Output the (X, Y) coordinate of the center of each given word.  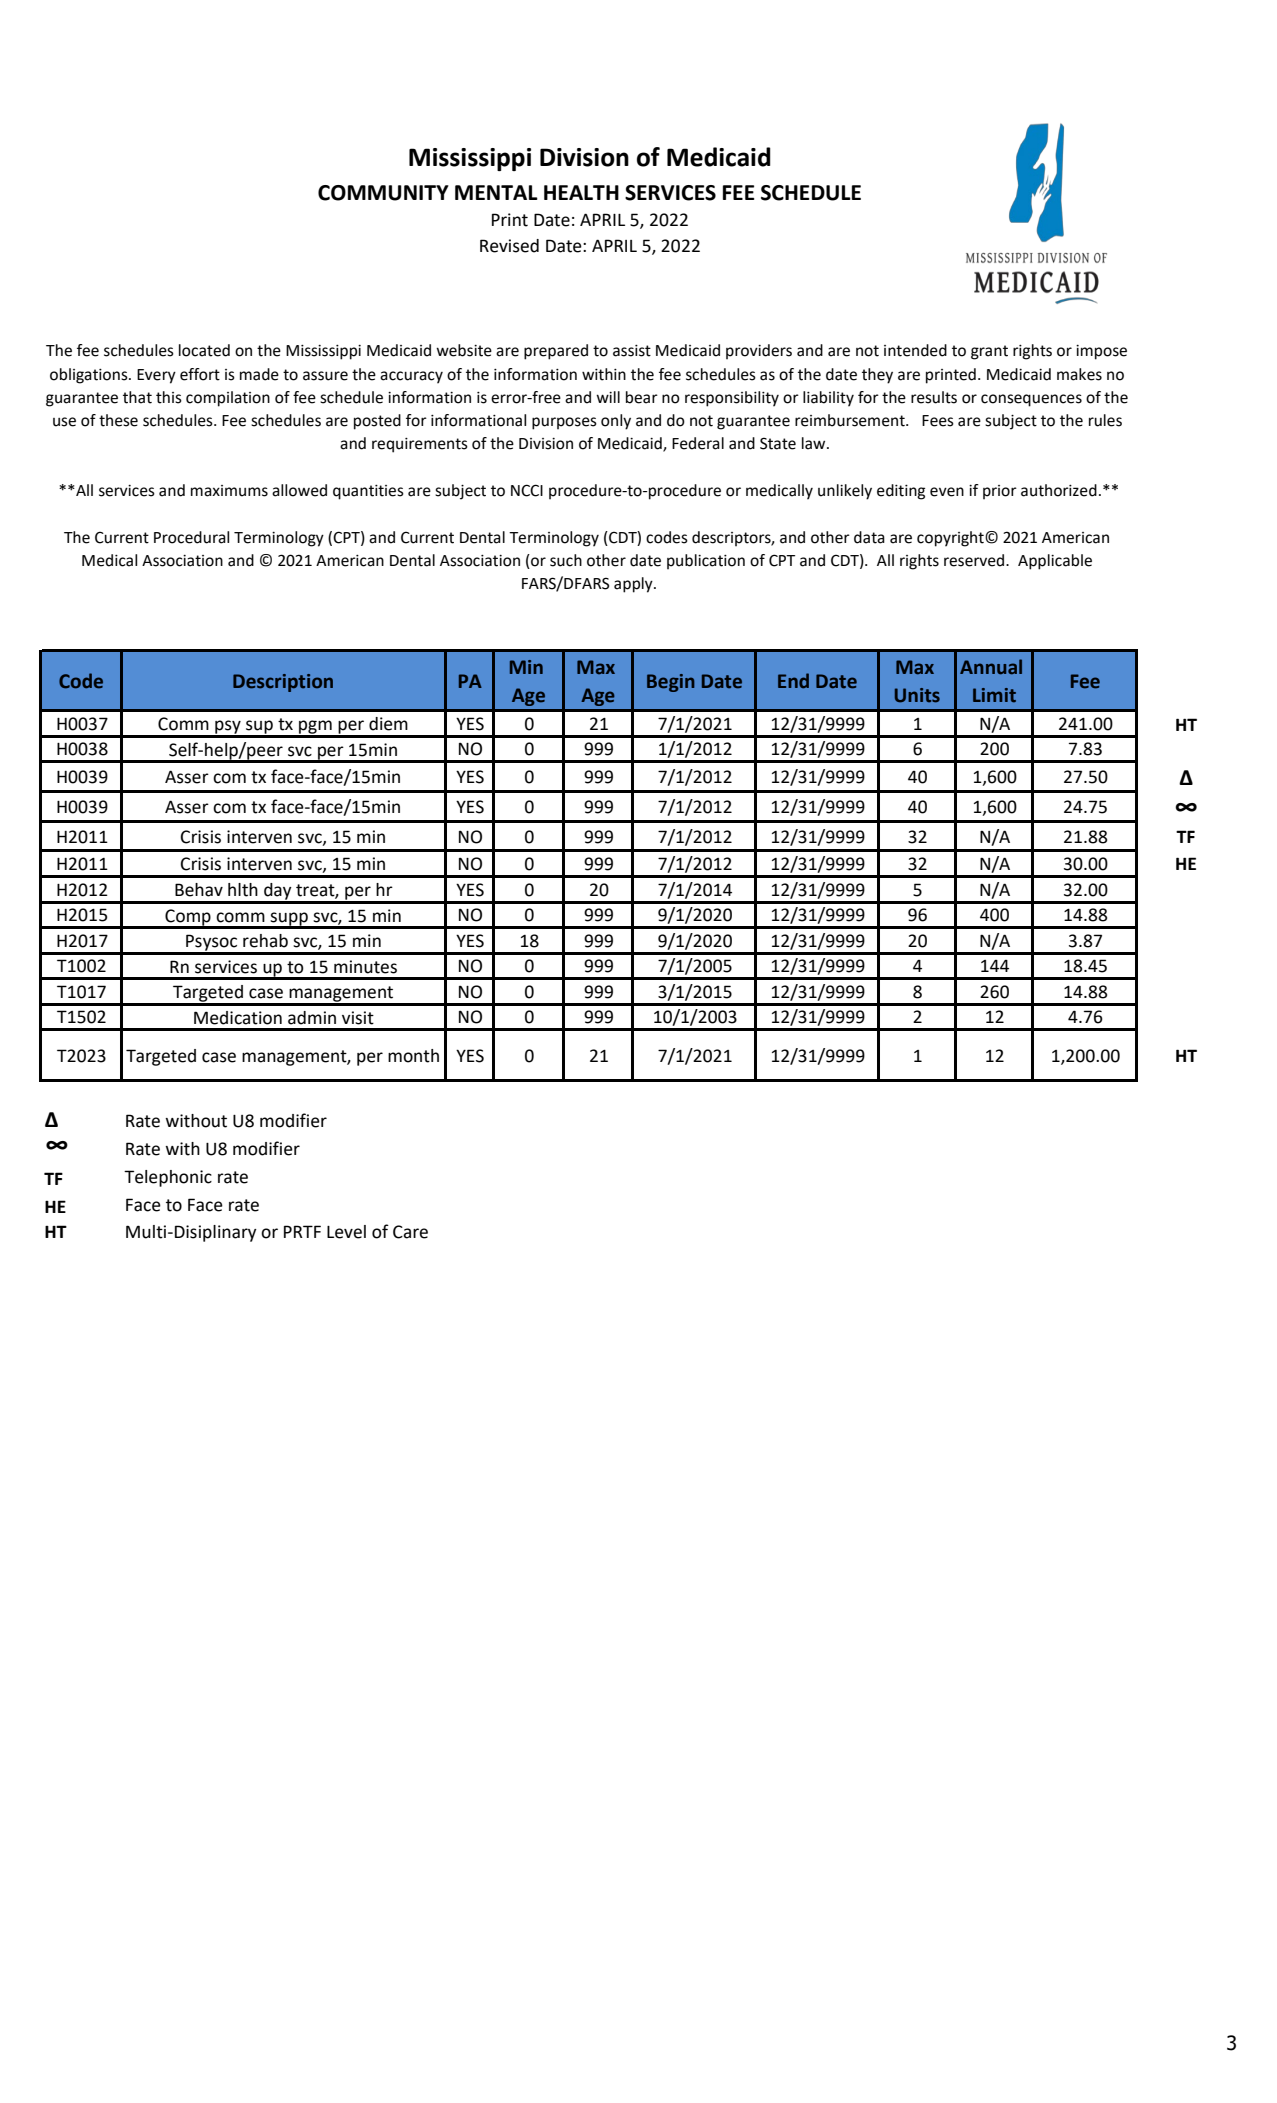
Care (410, 1232)
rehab (265, 941)
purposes (564, 423)
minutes (365, 967)
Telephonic (168, 1178)
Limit (994, 695)
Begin (671, 683)
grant (989, 352)
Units (917, 695)
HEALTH (581, 192)
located (204, 350)
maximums (229, 491)
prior (1000, 492)
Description (283, 683)
